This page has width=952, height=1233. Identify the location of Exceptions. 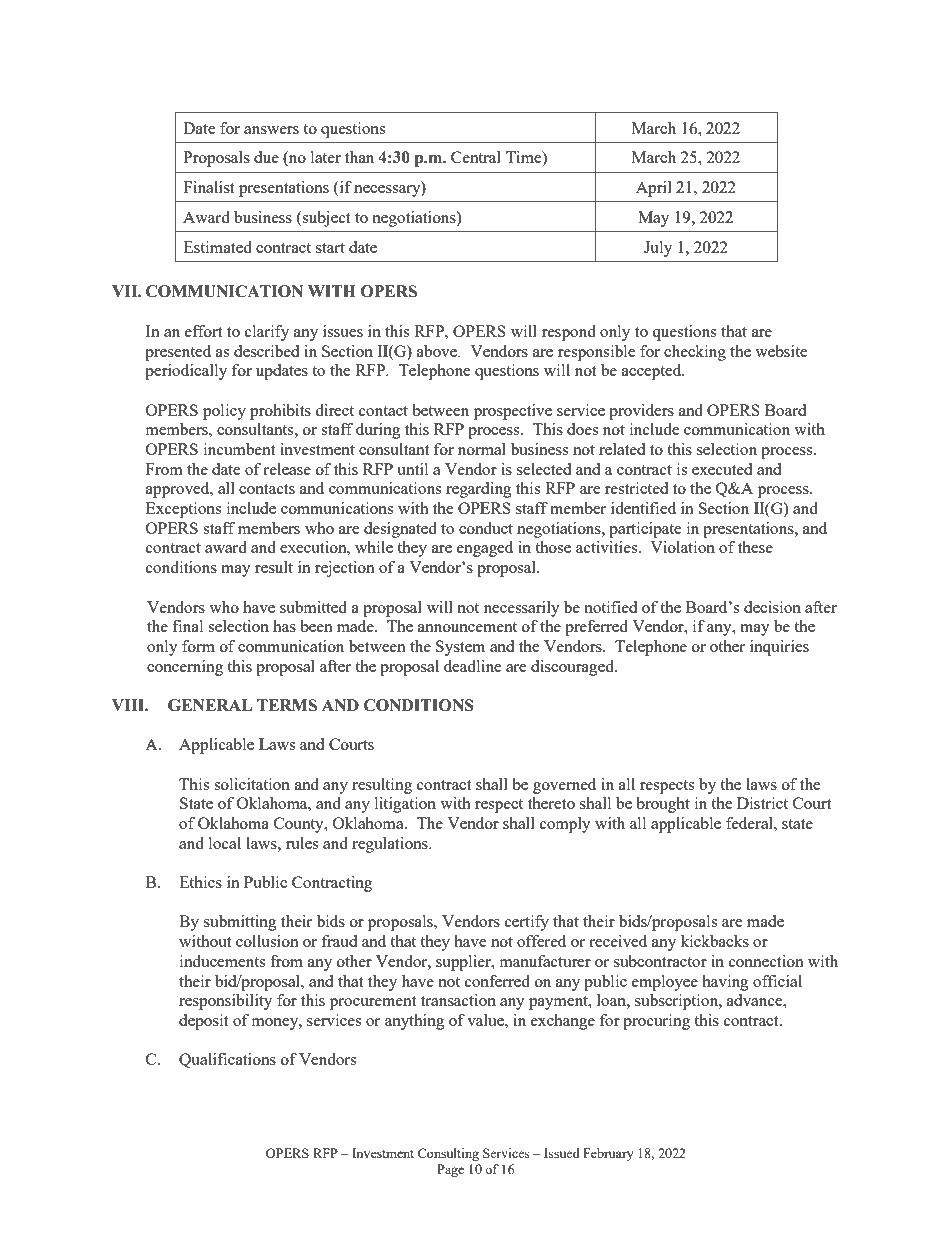
(183, 510).
